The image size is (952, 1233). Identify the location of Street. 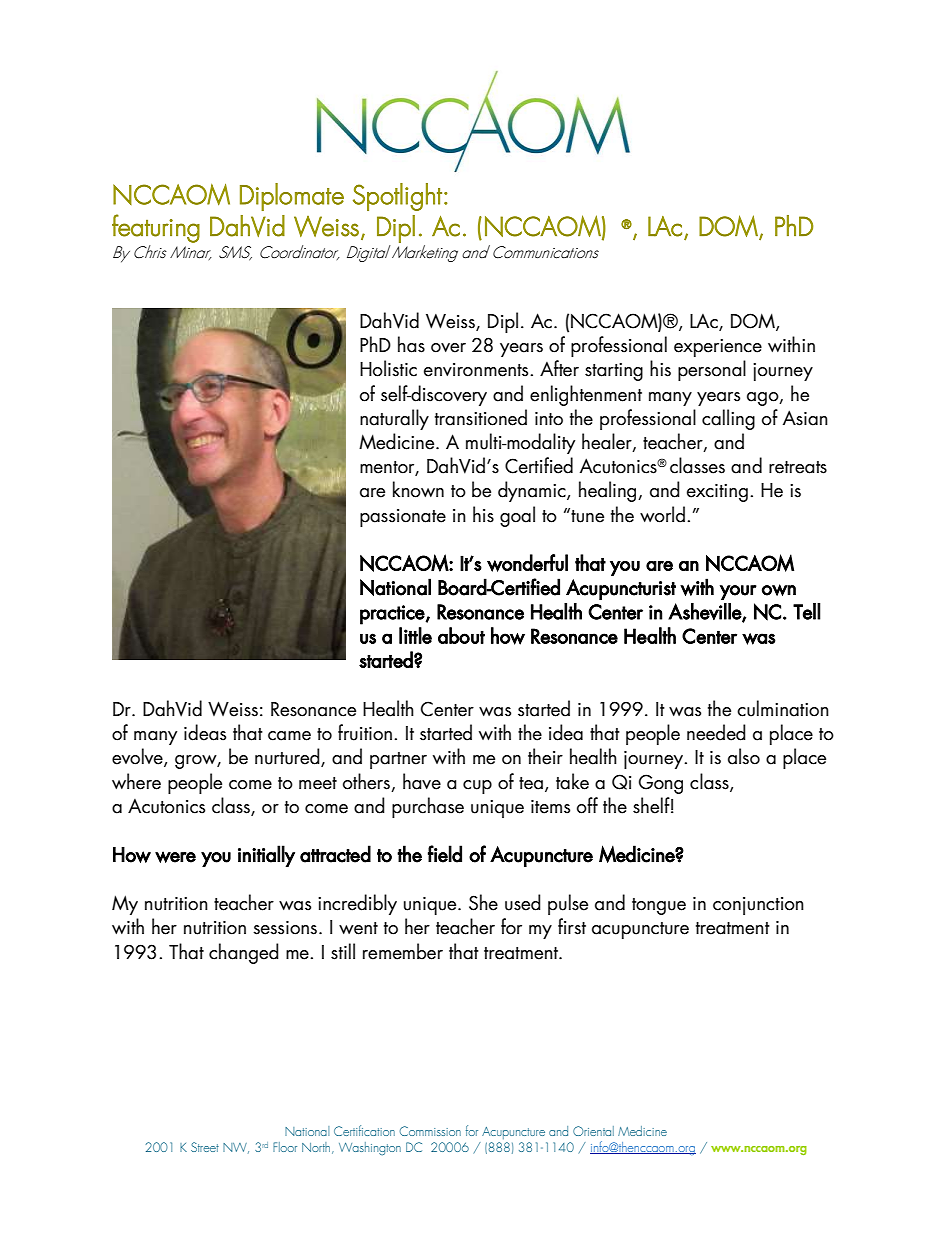
(205, 1147).
